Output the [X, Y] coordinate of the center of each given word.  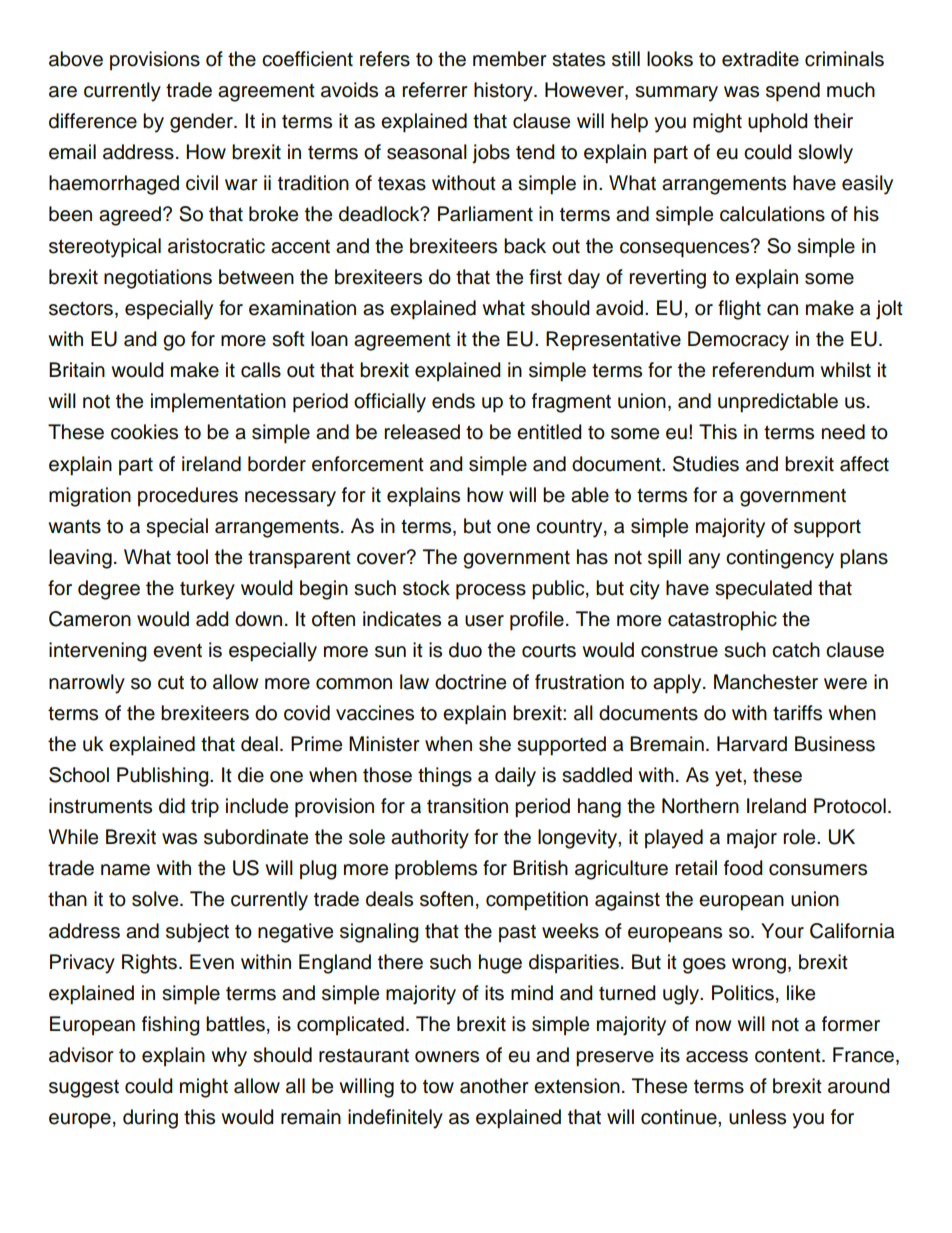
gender [202, 123]
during [150, 1119]
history [504, 92]
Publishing [164, 777]
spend [793, 92]
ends [453, 401]
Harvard [752, 744]
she [495, 744]
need [843, 432]
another [494, 1086]
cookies [144, 432]
